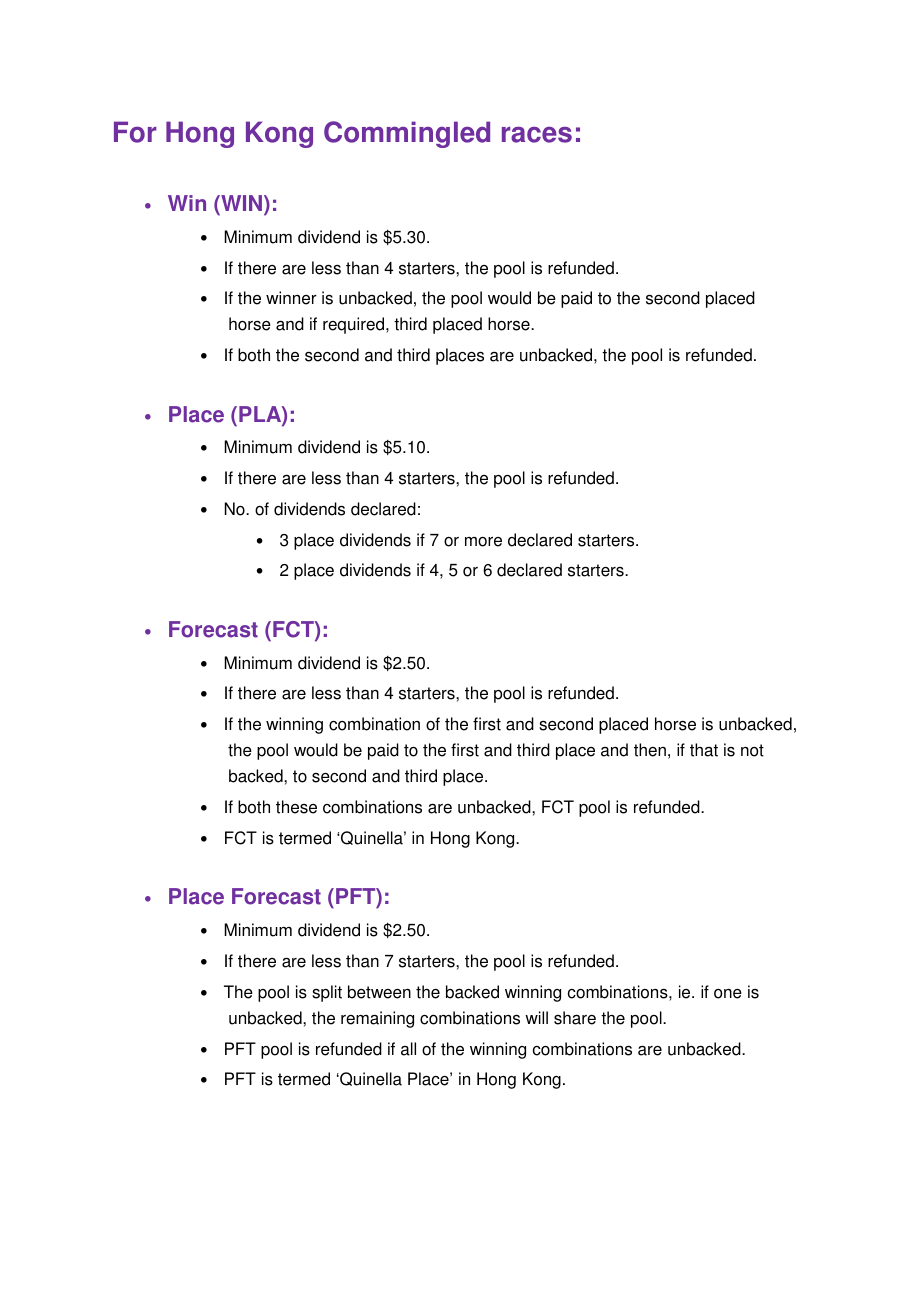 The width and height of the document is (924, 1308). Describe the element at coordinates (704, 750) in the document. I see `that` at that location.
